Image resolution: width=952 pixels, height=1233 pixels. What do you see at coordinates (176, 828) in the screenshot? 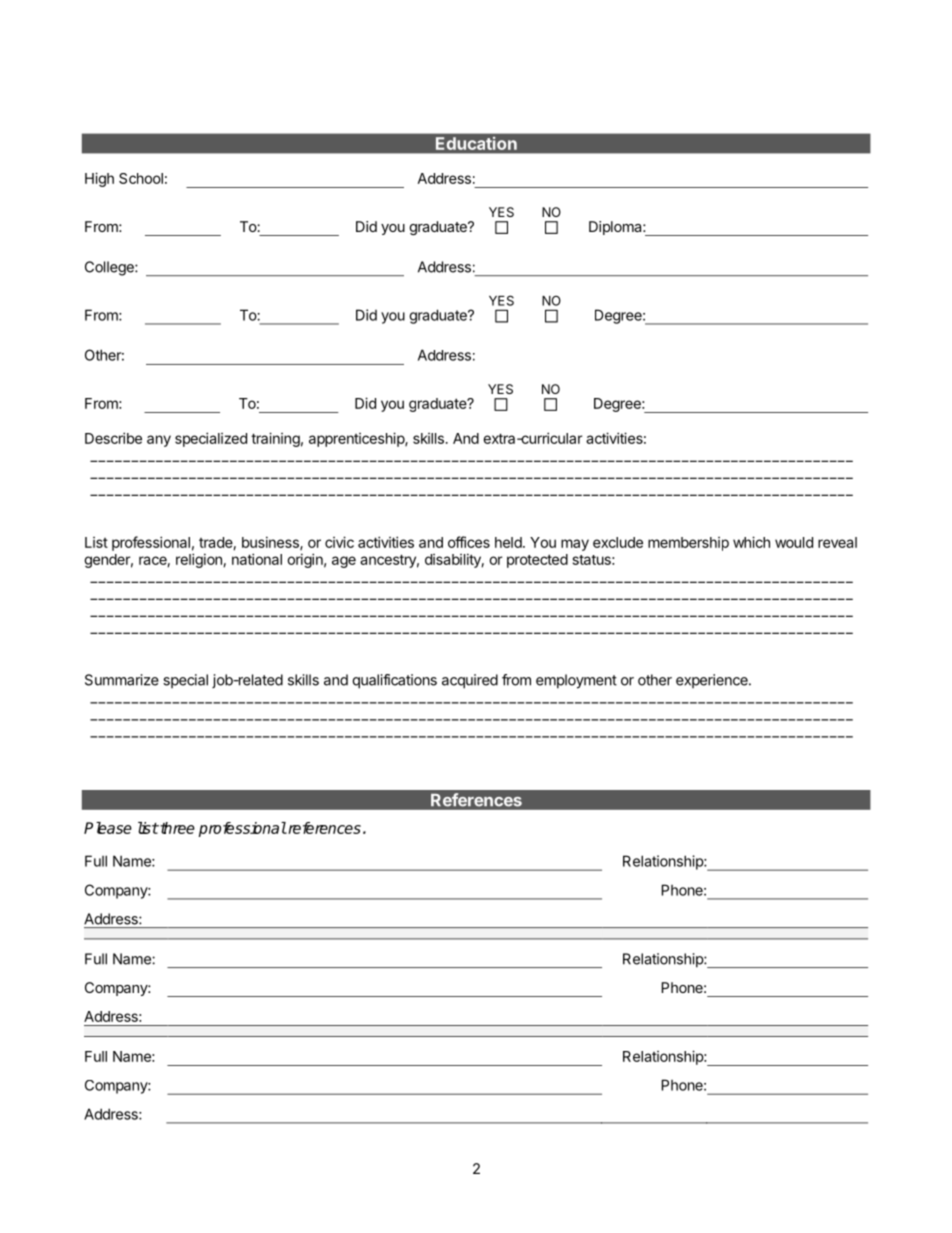
I see `three` at bounding box center [176, 828].
